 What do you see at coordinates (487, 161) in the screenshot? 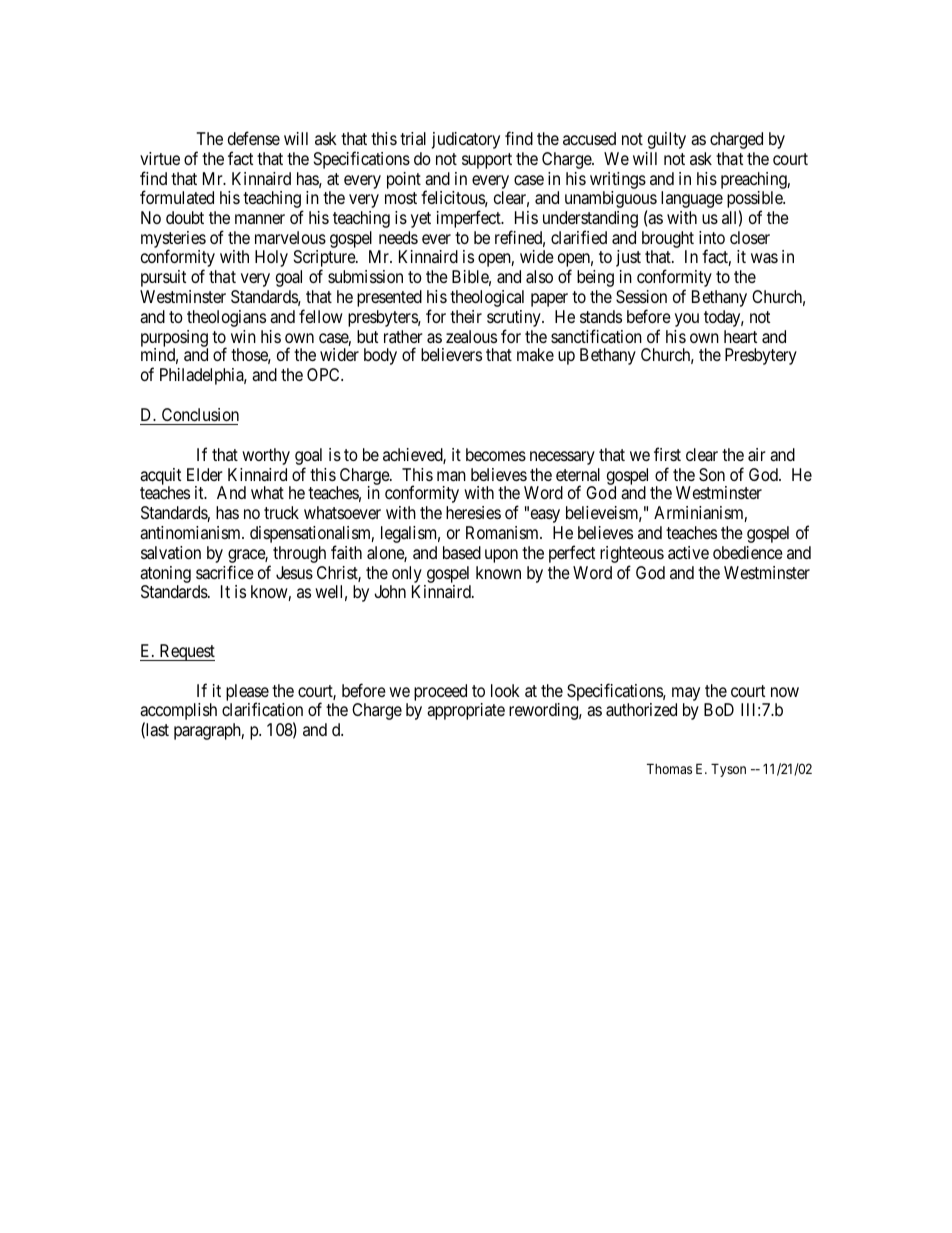
I see `support` at bounding box center [487, 161].
